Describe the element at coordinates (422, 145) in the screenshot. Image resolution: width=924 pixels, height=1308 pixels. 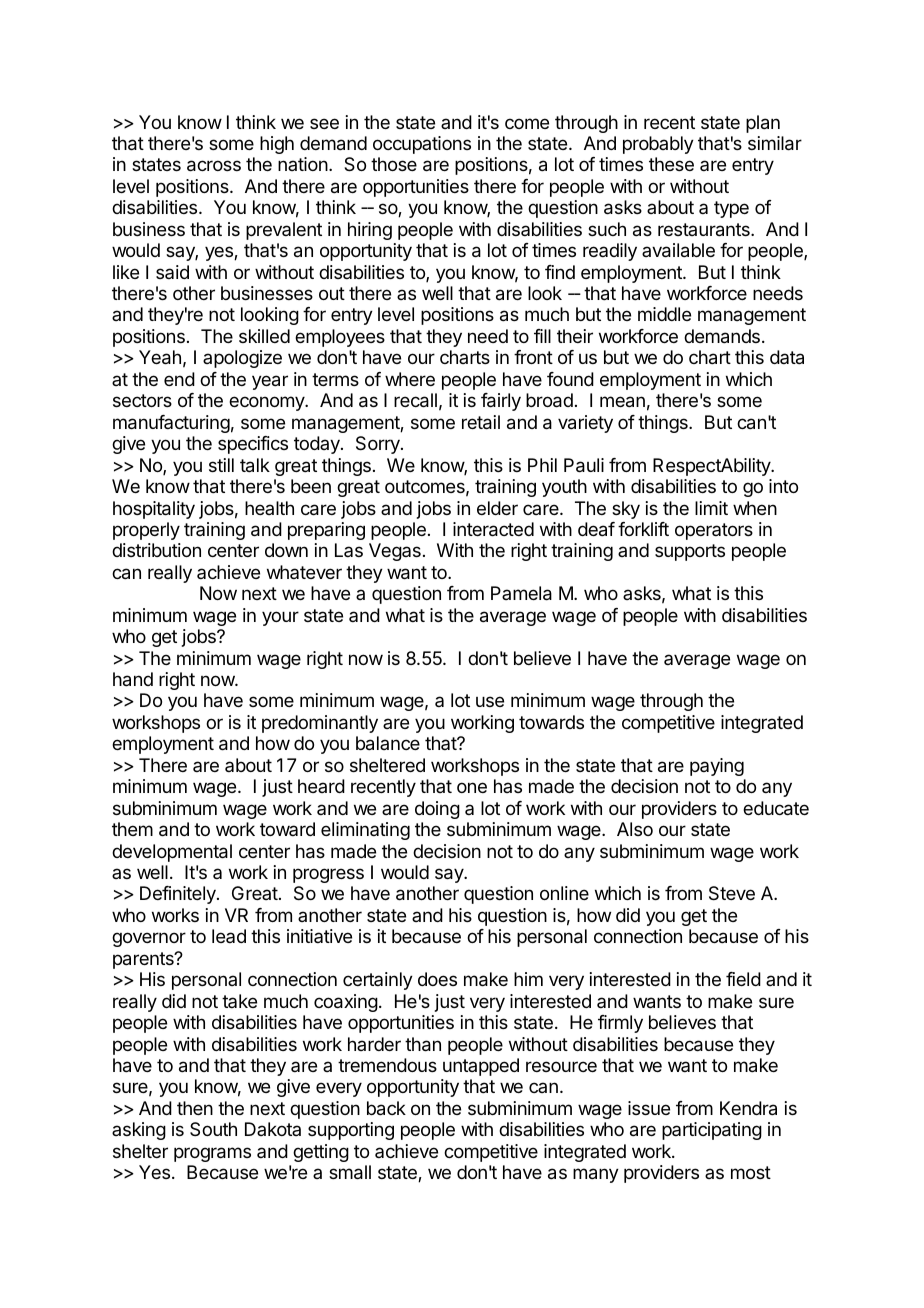
I see `occupations` at that location.
